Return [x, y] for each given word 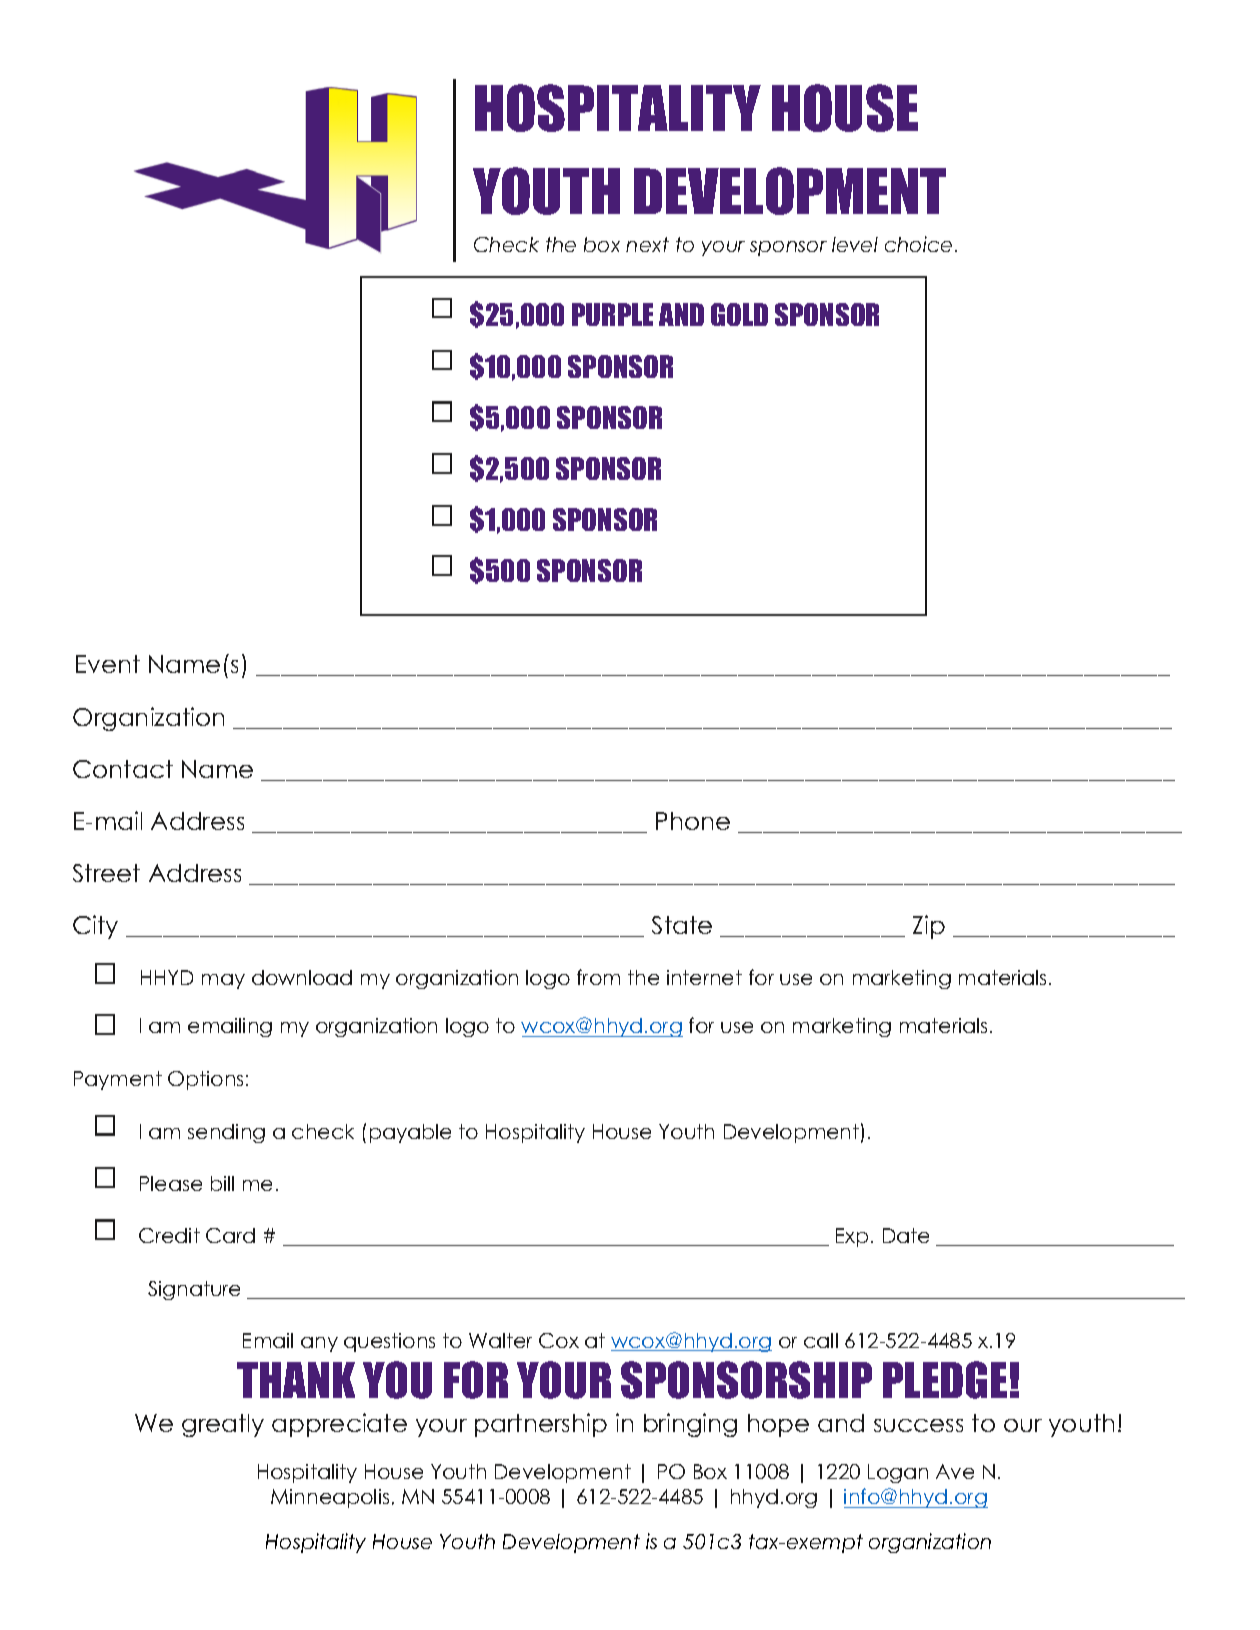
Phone [693, 821]
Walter [500, 1340]
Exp [852, 1237]
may [223, 981]
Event [108, 664]
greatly [223, 1425]
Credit [169, 1235]
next [647, 244]
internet [704, 977]
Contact [123, 769]
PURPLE [612, 314]
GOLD [739, 314]
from [598, 977]
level [855, 244]
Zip [929, 927]
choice [918, 244]
